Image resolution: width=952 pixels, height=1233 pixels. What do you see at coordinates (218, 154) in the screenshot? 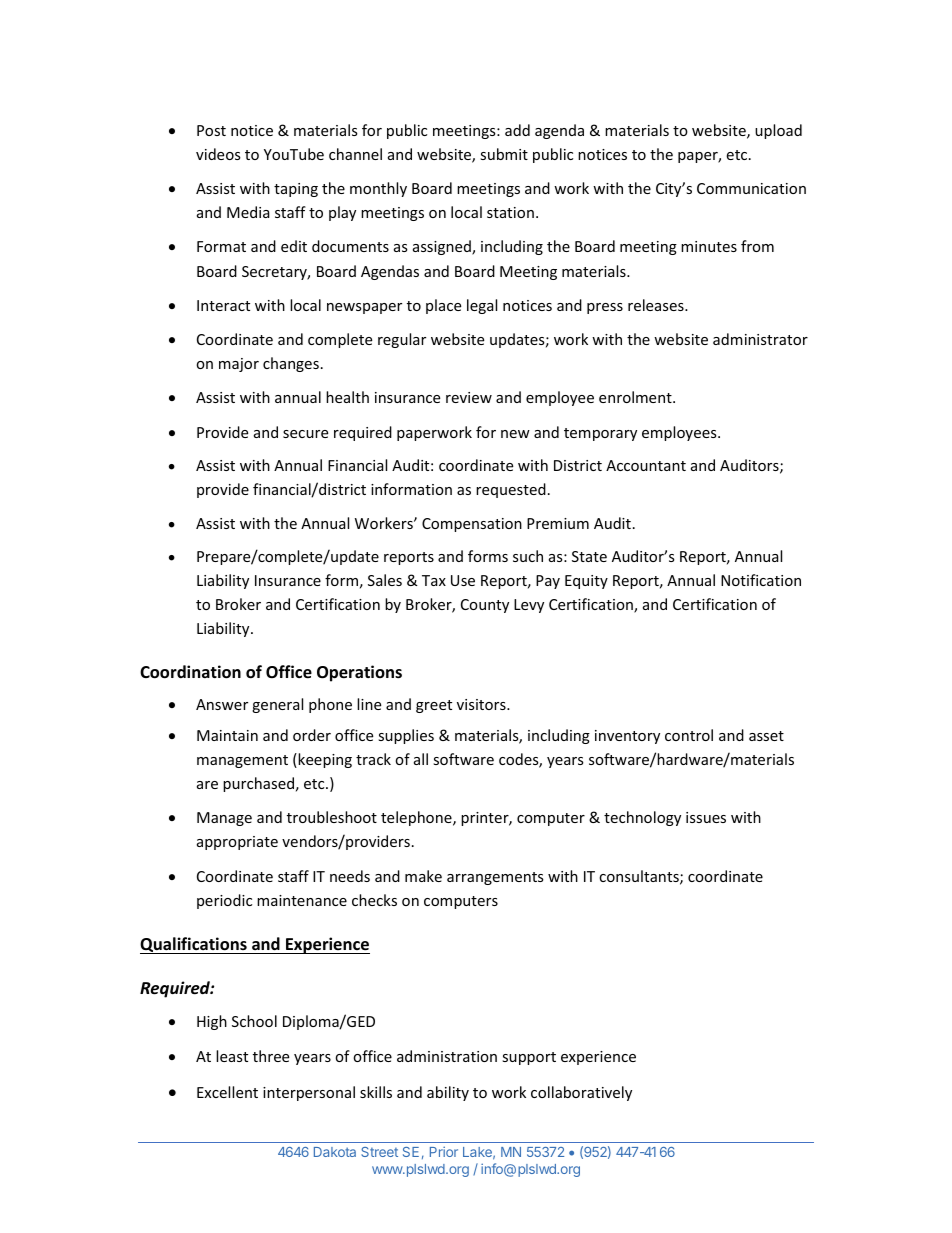
I see `videos` at bounding box center [218, 154].
